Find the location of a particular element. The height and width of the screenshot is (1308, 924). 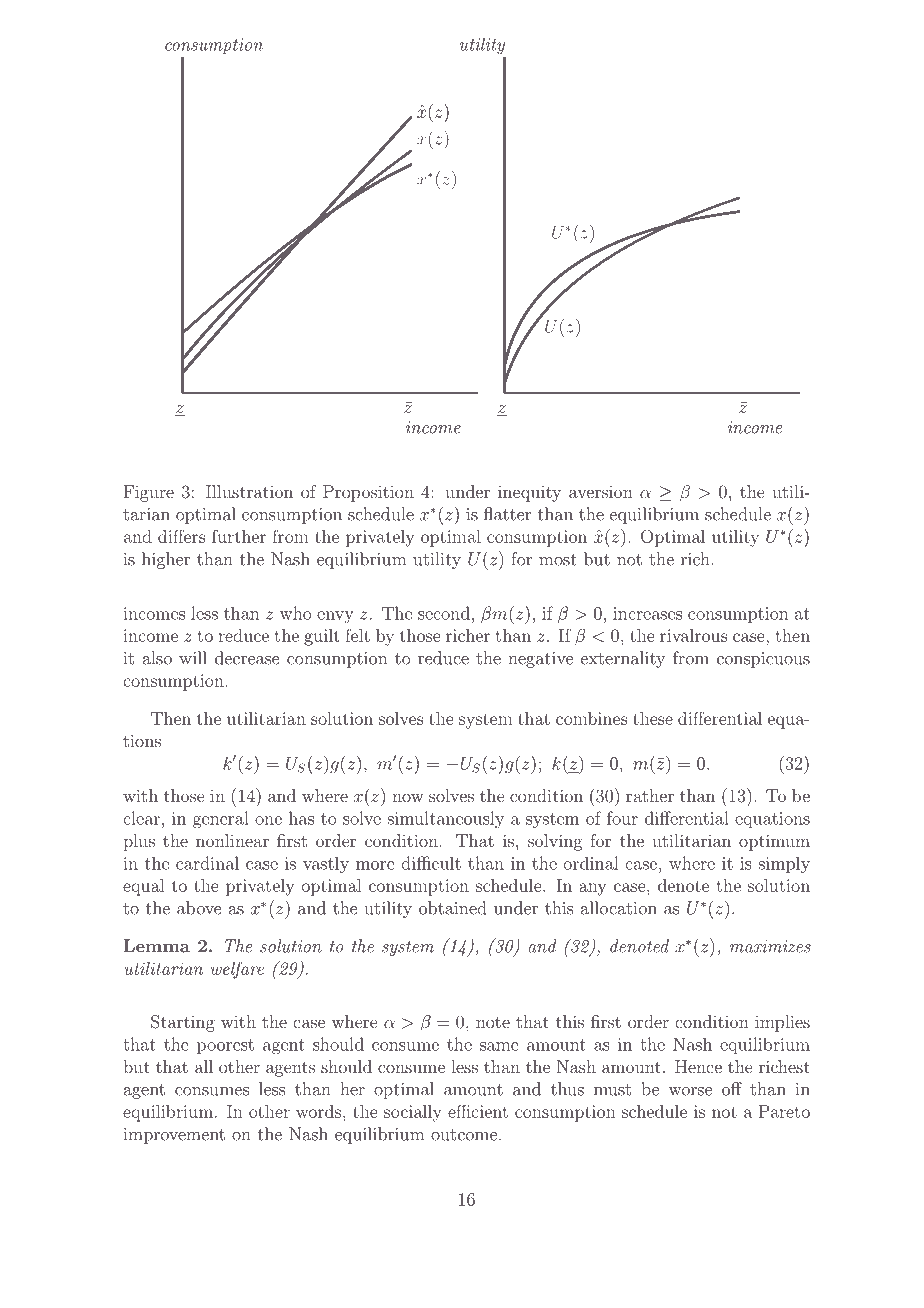

Illustration is located at coordinates (249, 491).
